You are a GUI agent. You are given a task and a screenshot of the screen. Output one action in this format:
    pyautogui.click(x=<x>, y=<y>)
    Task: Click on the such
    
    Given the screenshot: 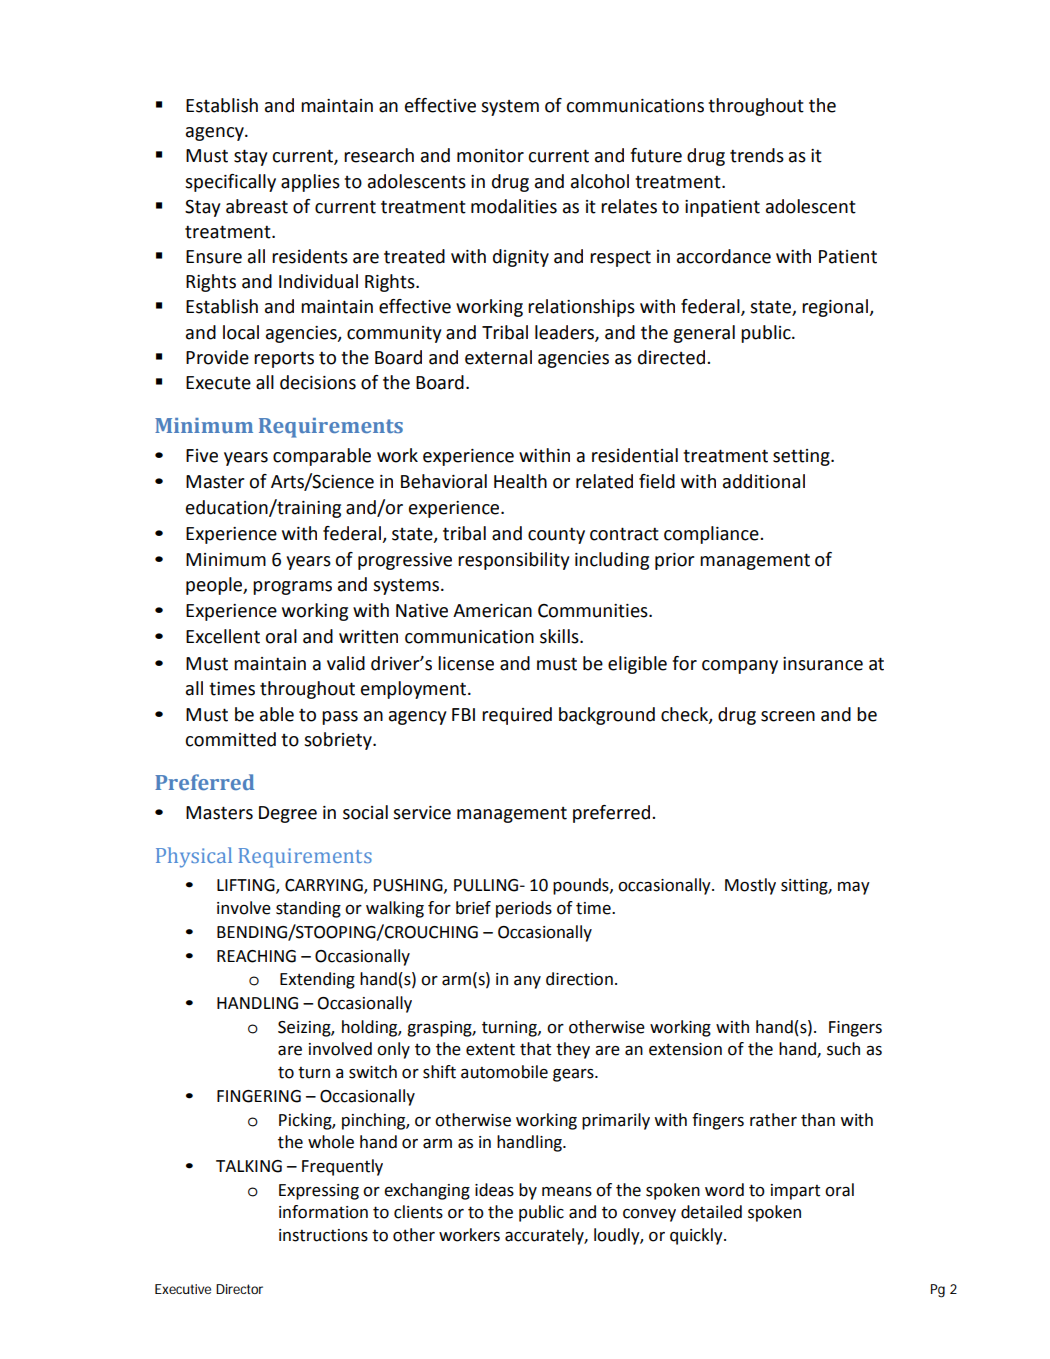 What is the action you would take?
    pyautogui.click(x=843, y=1049)
